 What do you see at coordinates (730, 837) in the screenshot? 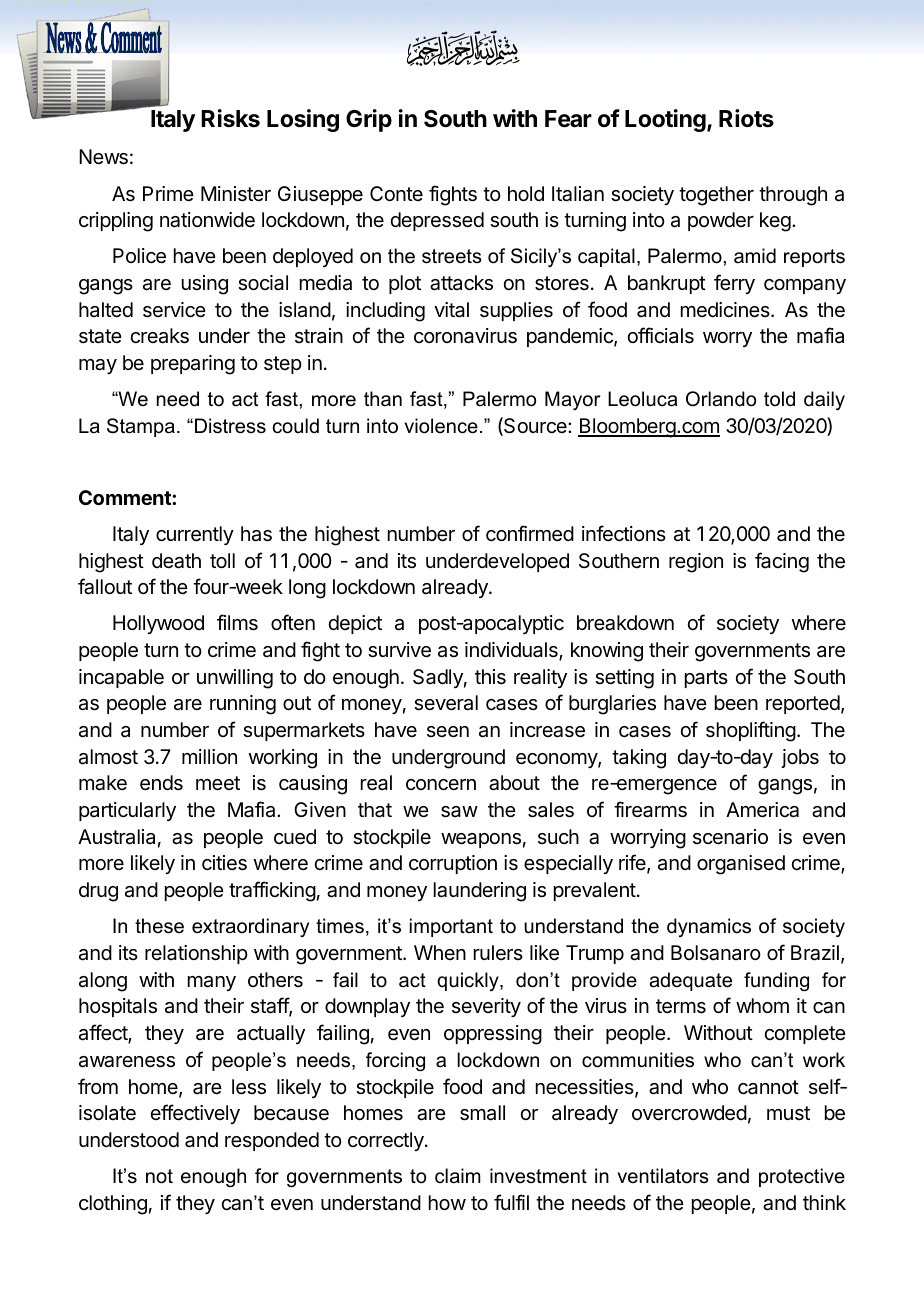
I see `scenario` at bounding box center [730, 837].
